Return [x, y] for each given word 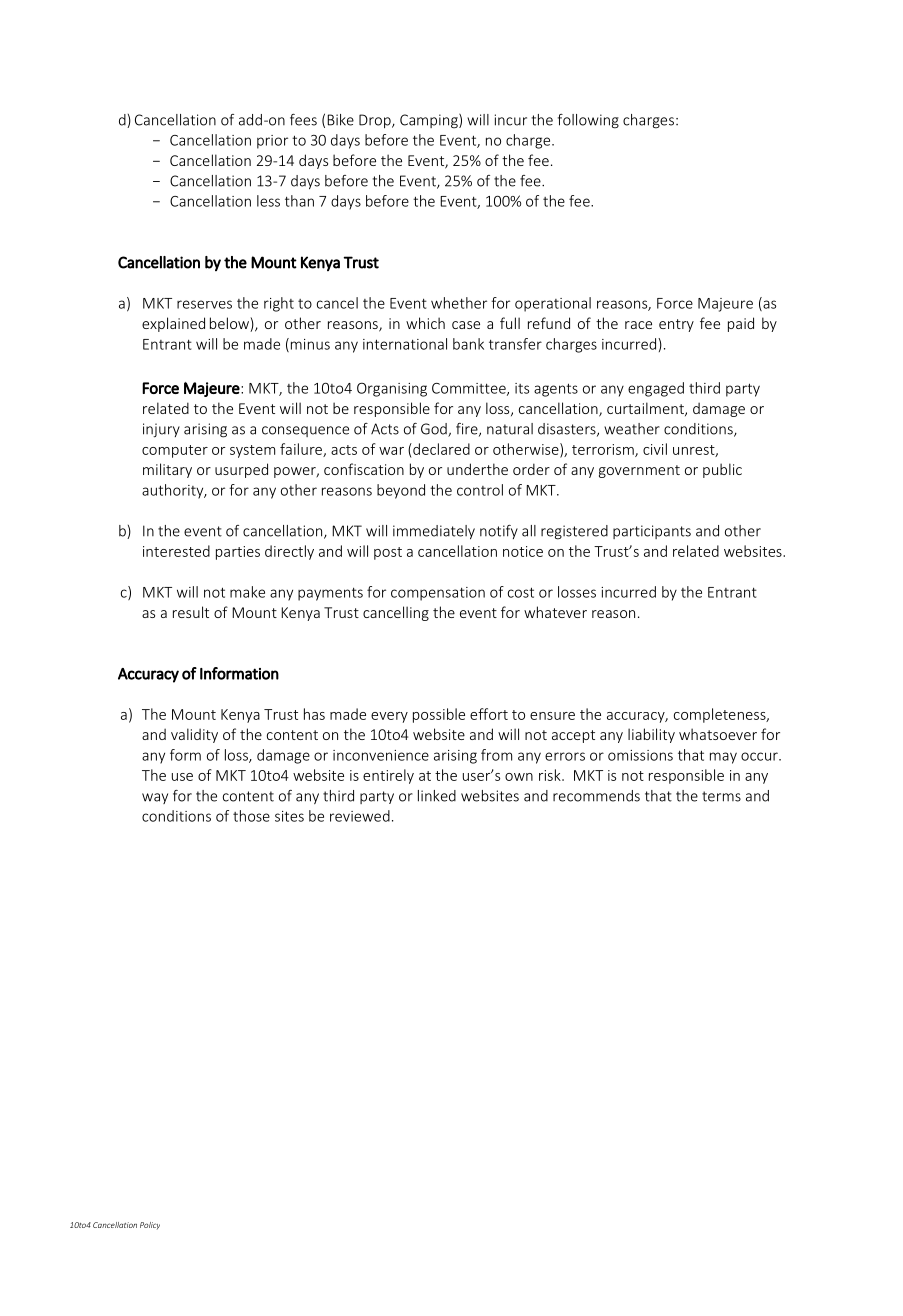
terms [721, 796]
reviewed [360, 816]
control [480, 490]
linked [437, 796]
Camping [430, 121]
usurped [241, 470]
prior [272, 142]
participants [652, 532]
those [251, 816]
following [588, 121]
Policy [150, 1226]
